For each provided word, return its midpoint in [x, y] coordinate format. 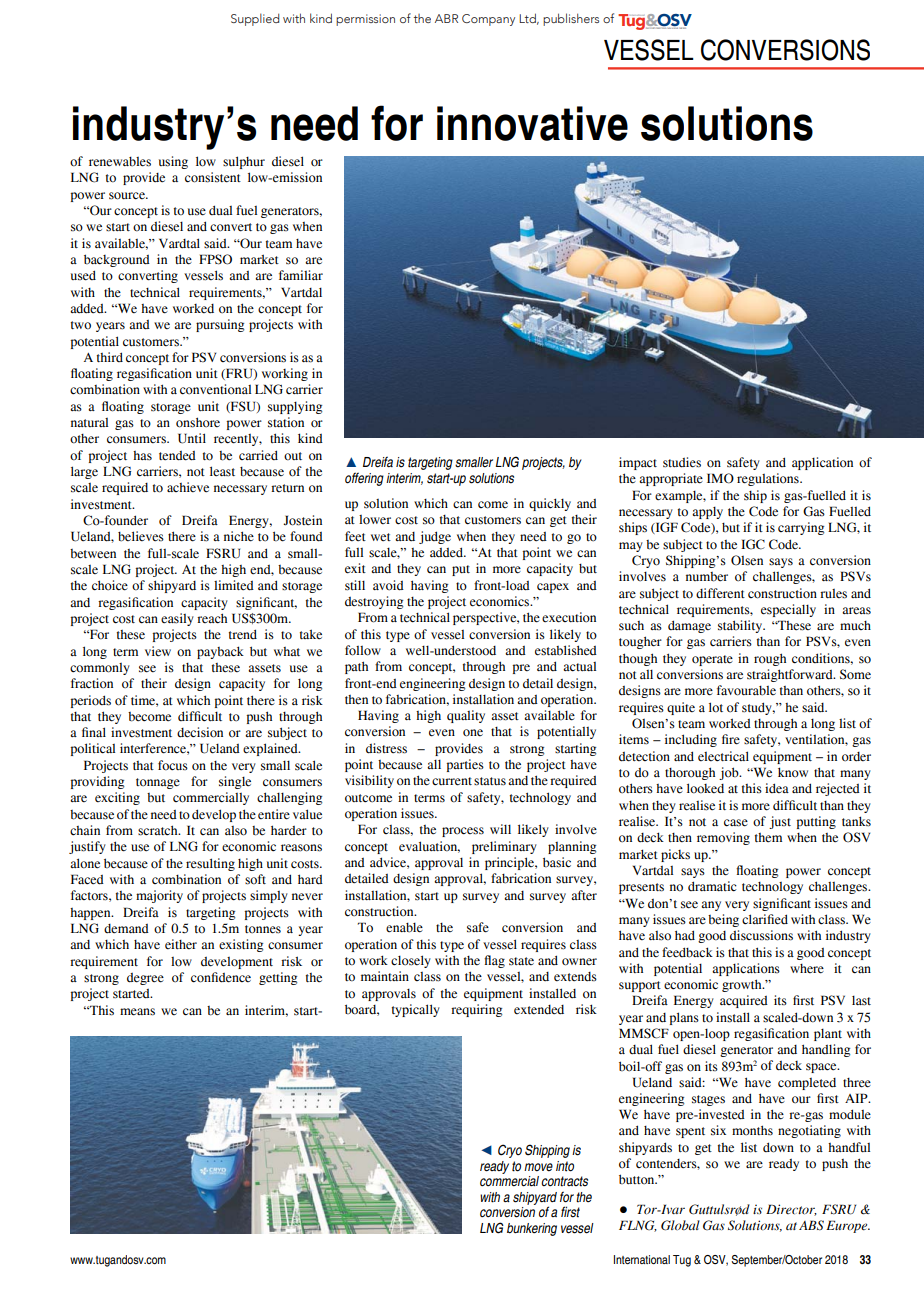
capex [553, 588]
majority [159, 896]
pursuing [220, 325]
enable [404, 927]
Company [488, 20]
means [137, 1012]
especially [788, 610]
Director [791, 1210]
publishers [571, 19]
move [538, 1167]
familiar [301, 275]
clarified [765, 919]
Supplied [255, 19]
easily [177, 619]
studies [682, 462]
